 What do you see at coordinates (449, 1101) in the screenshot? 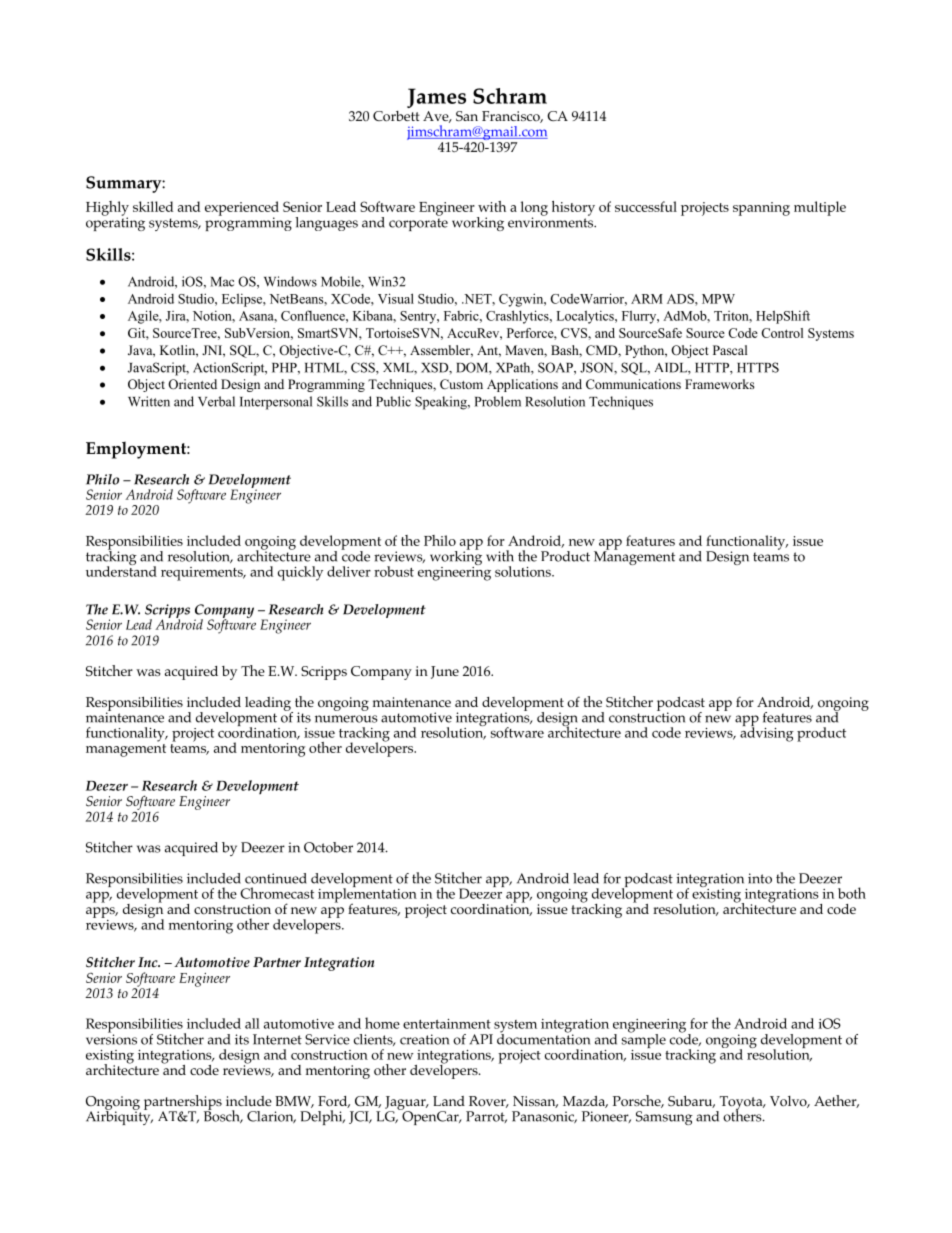
I see `Land` at bounding box center [449, 1101].
